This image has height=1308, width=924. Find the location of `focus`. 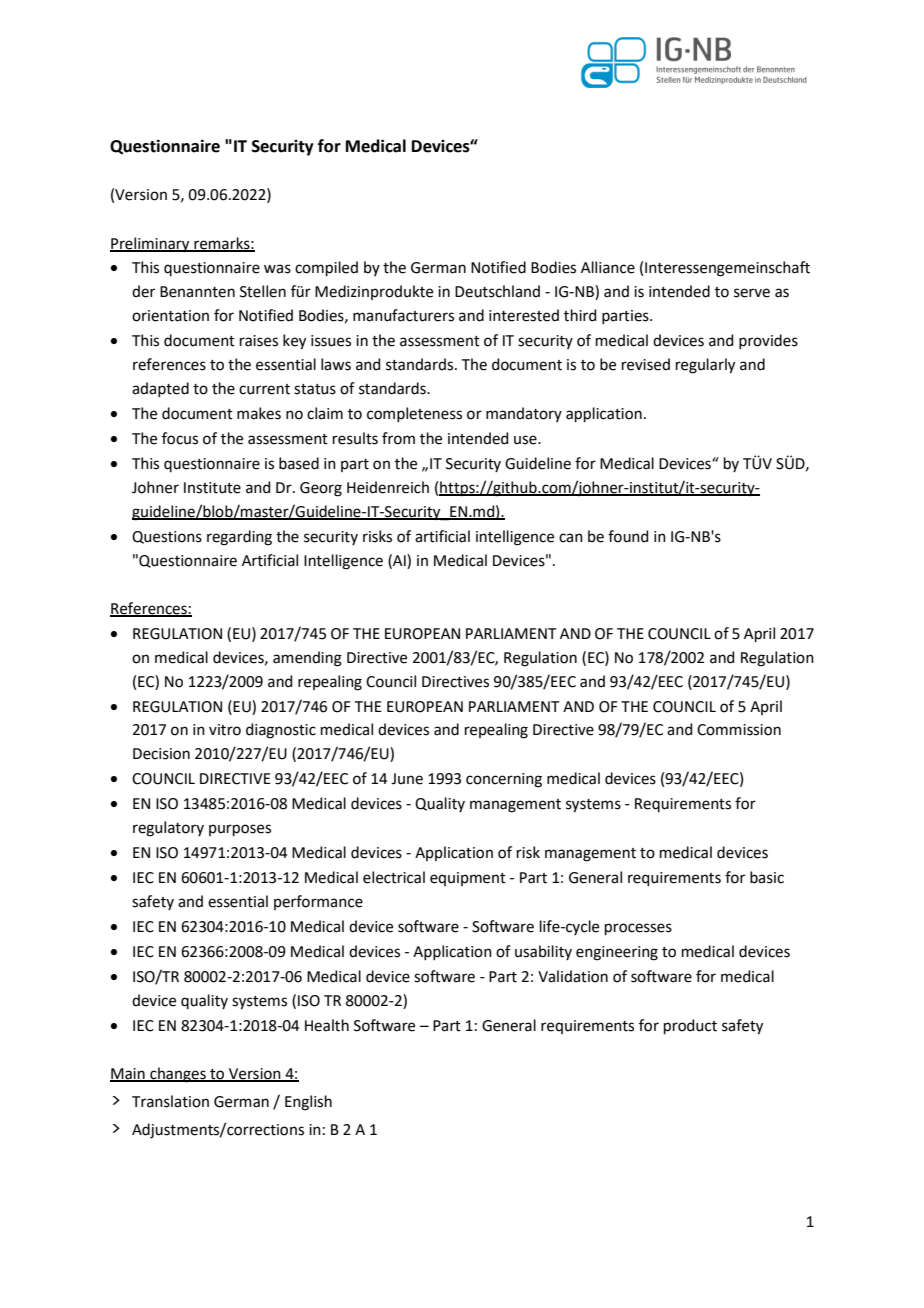

focus is located at coordinates (180, 438).
